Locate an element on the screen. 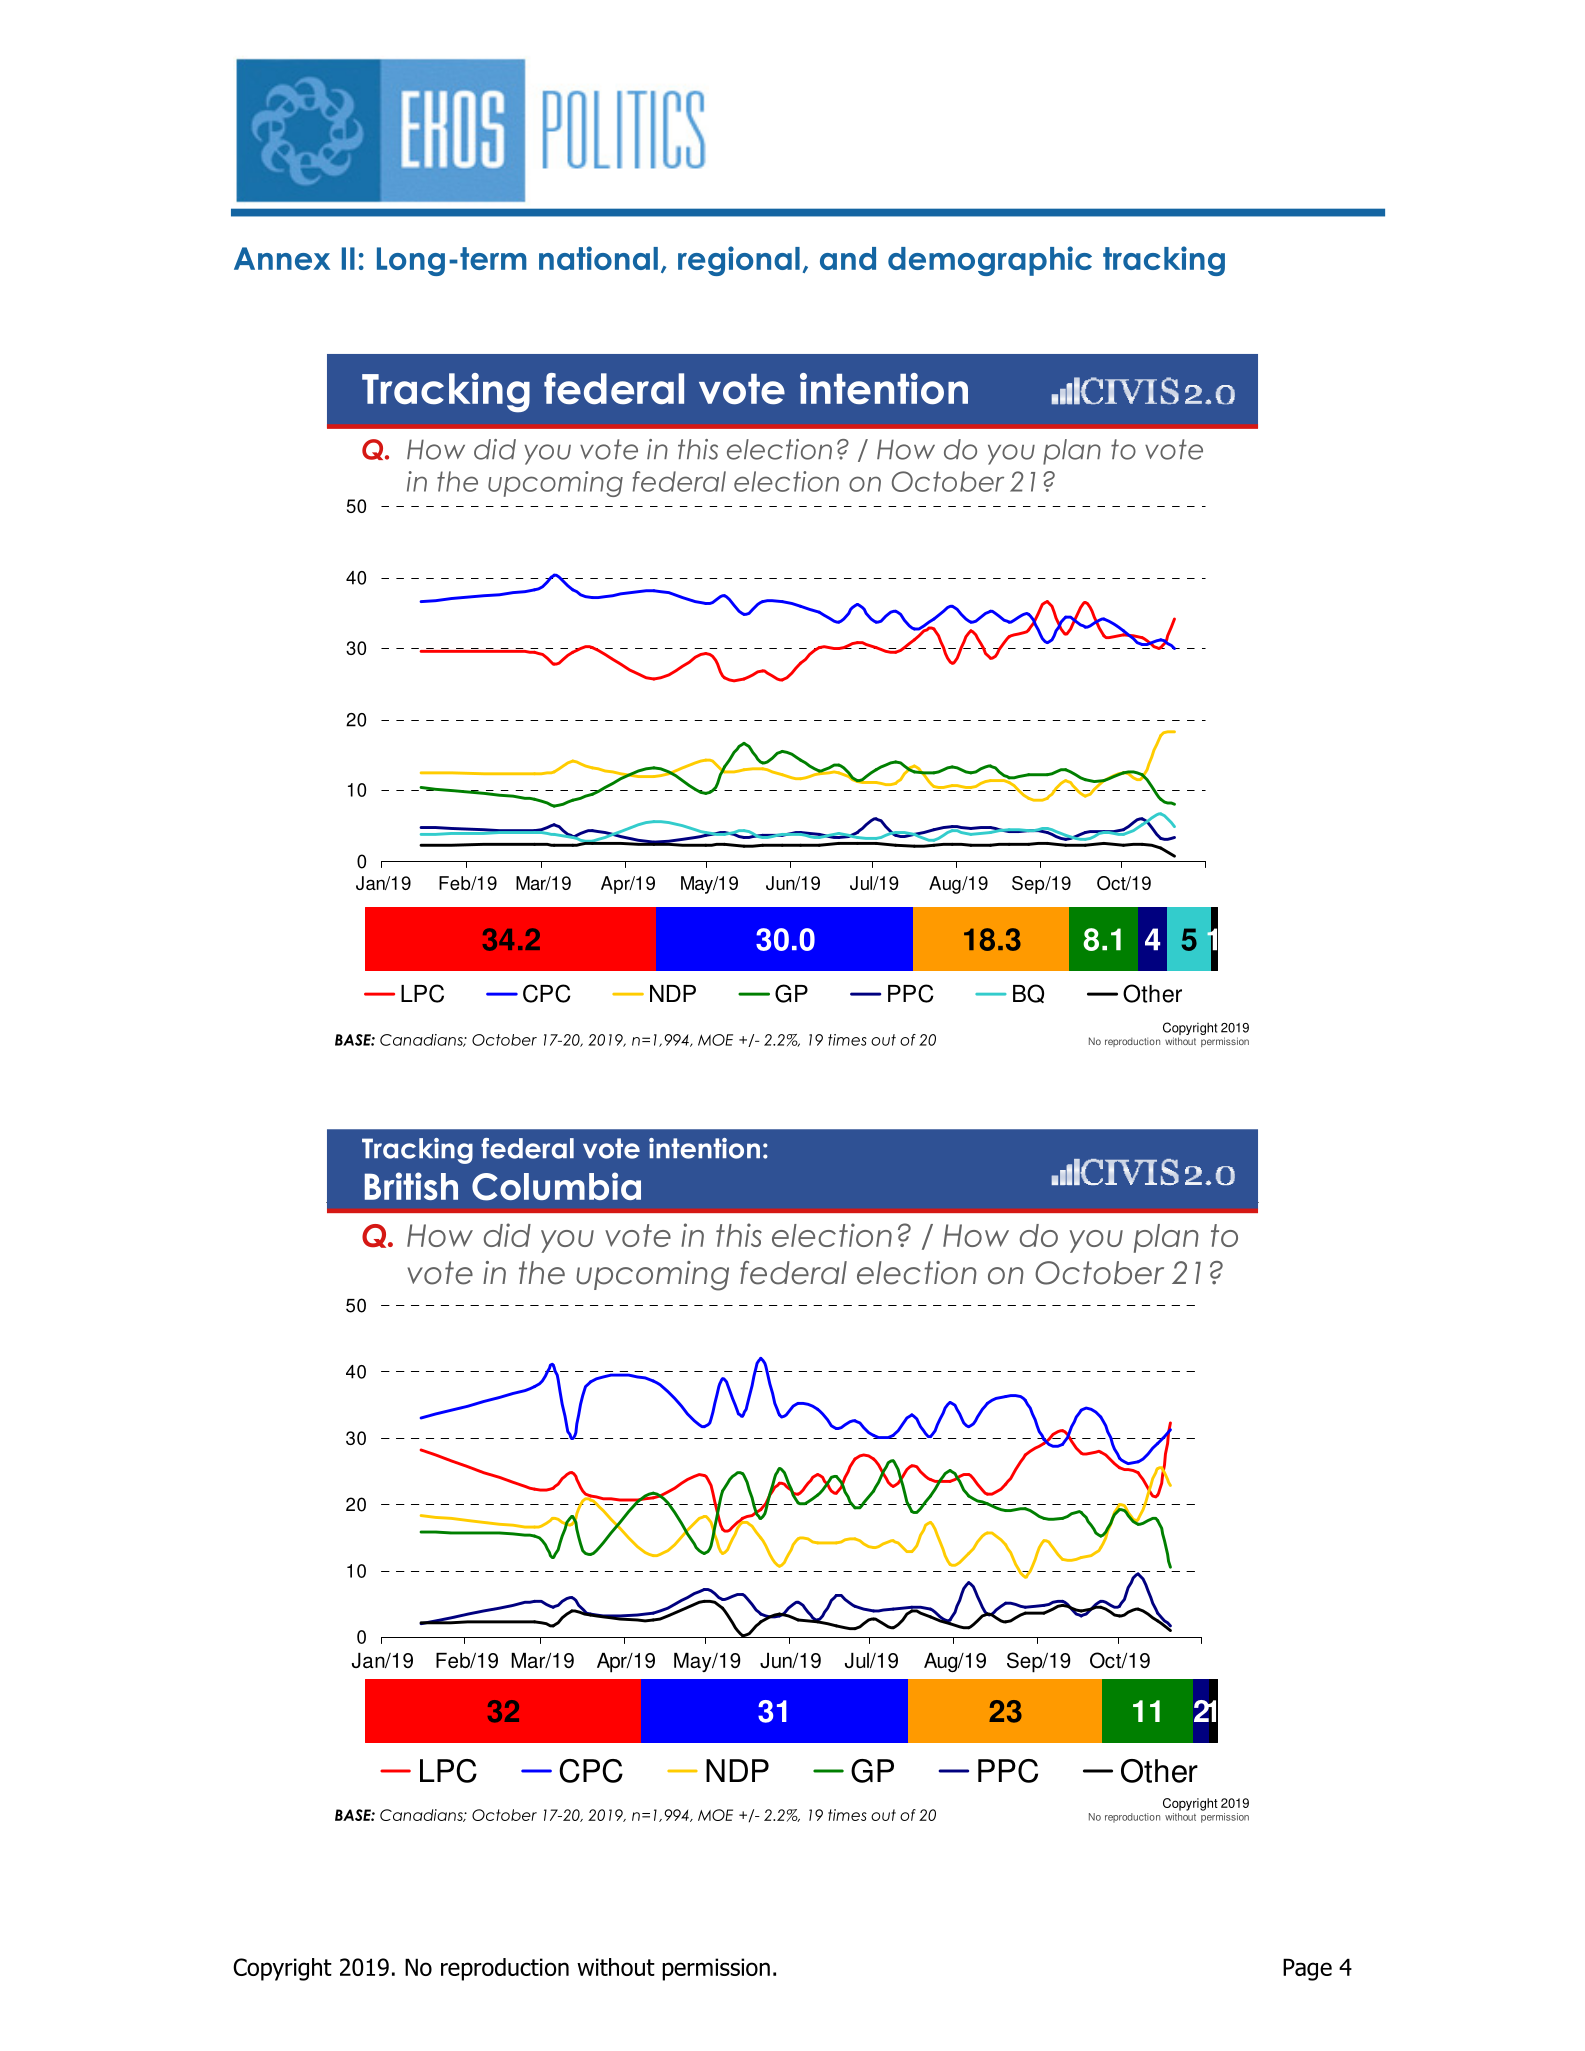 This screenshot has width=1585, height=2051. Page is located at coordinates (1307, 1969).
